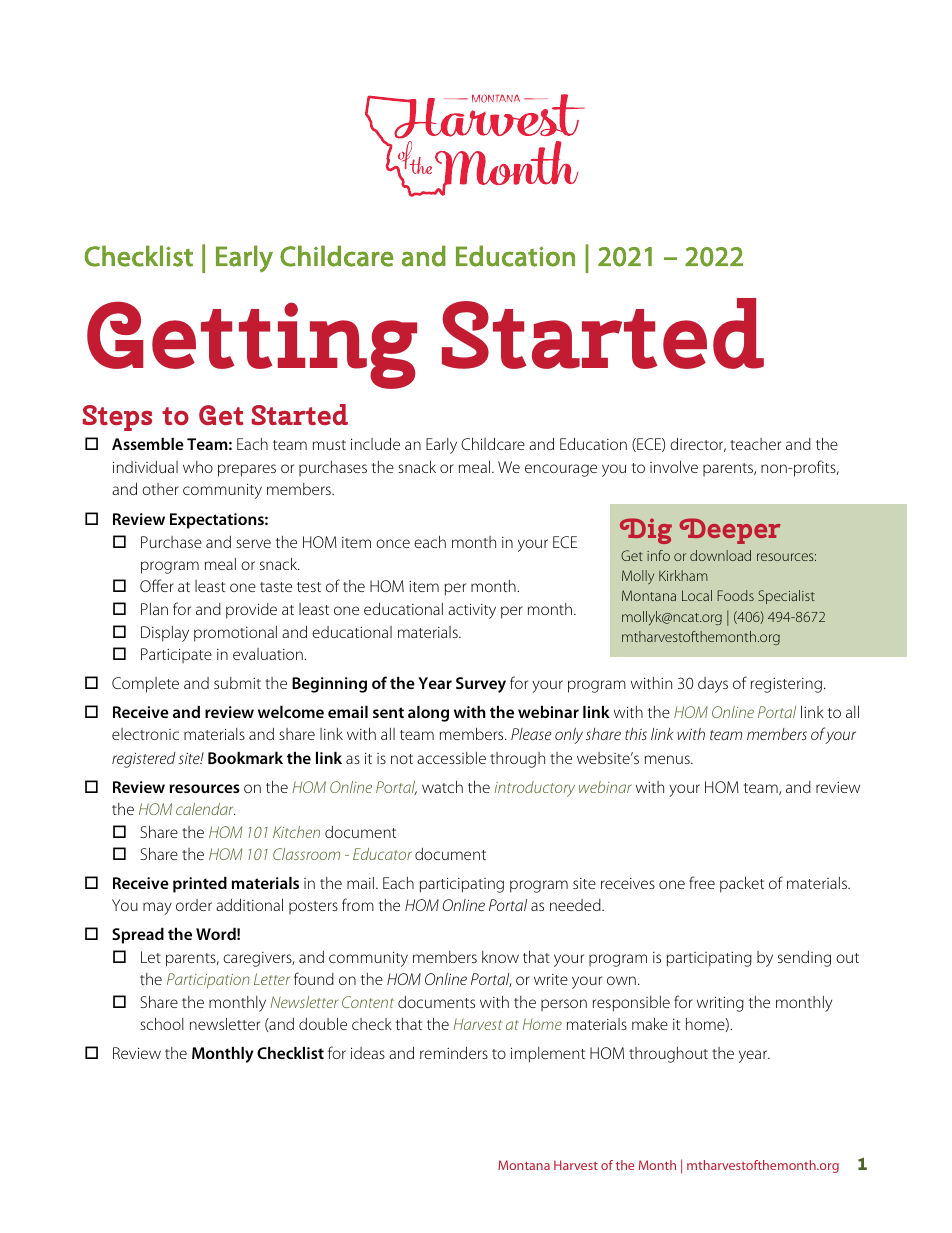 The image size is (952, 1233). Describe the element at coordinates (481, 685) in the screenshot. I see `Survey` at that location.
